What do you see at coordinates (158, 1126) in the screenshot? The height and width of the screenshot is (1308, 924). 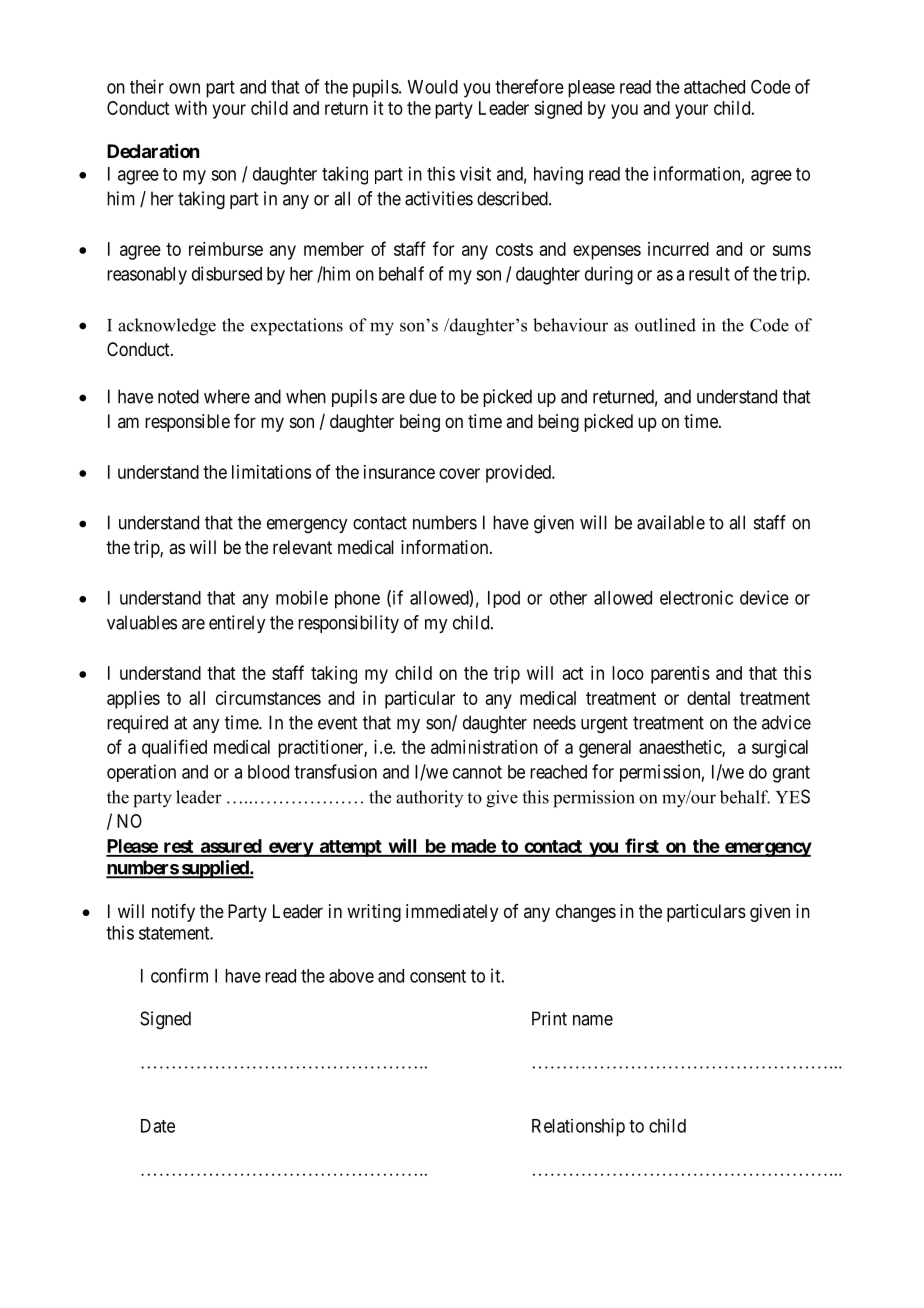 I see `Date` at bounding box center [158, 1126].
